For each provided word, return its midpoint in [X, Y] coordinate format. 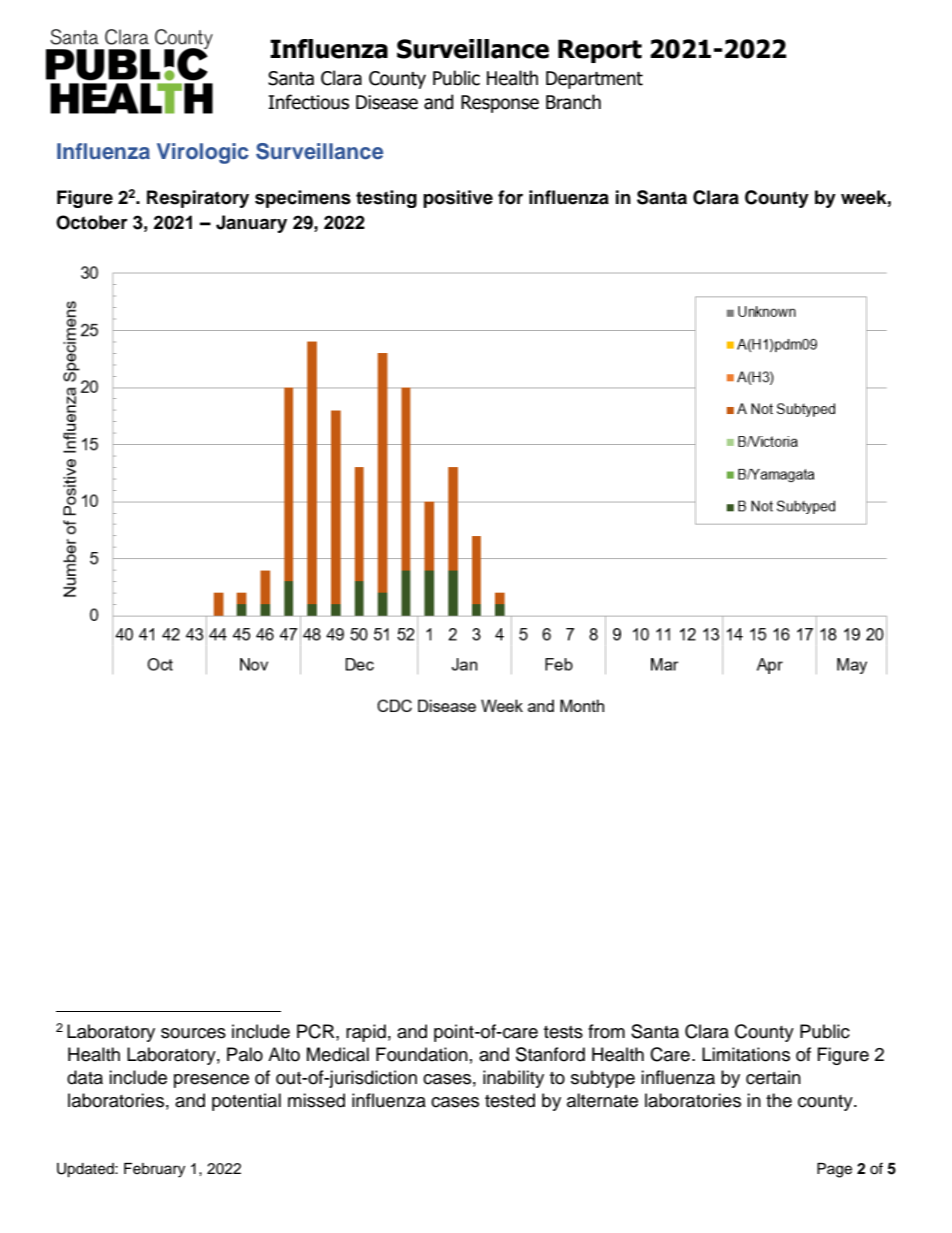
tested [510, 1100]
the [779, 1100]
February [154, 1170]
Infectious [308, 102]
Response [500, 104]
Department [594, 80]
